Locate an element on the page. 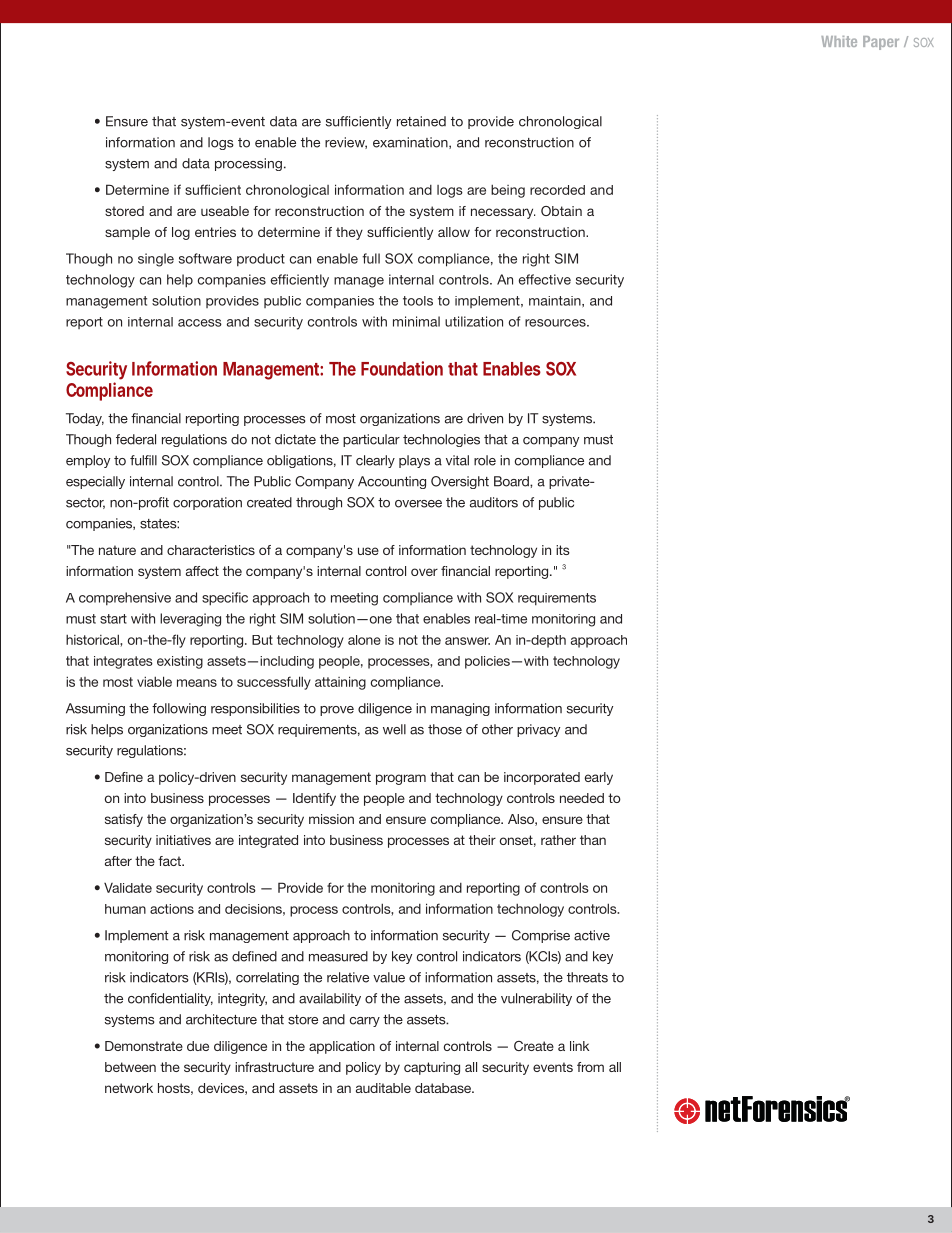 The width and height of the image is (952, 1233). retained is located at coordinates (421, 121).
